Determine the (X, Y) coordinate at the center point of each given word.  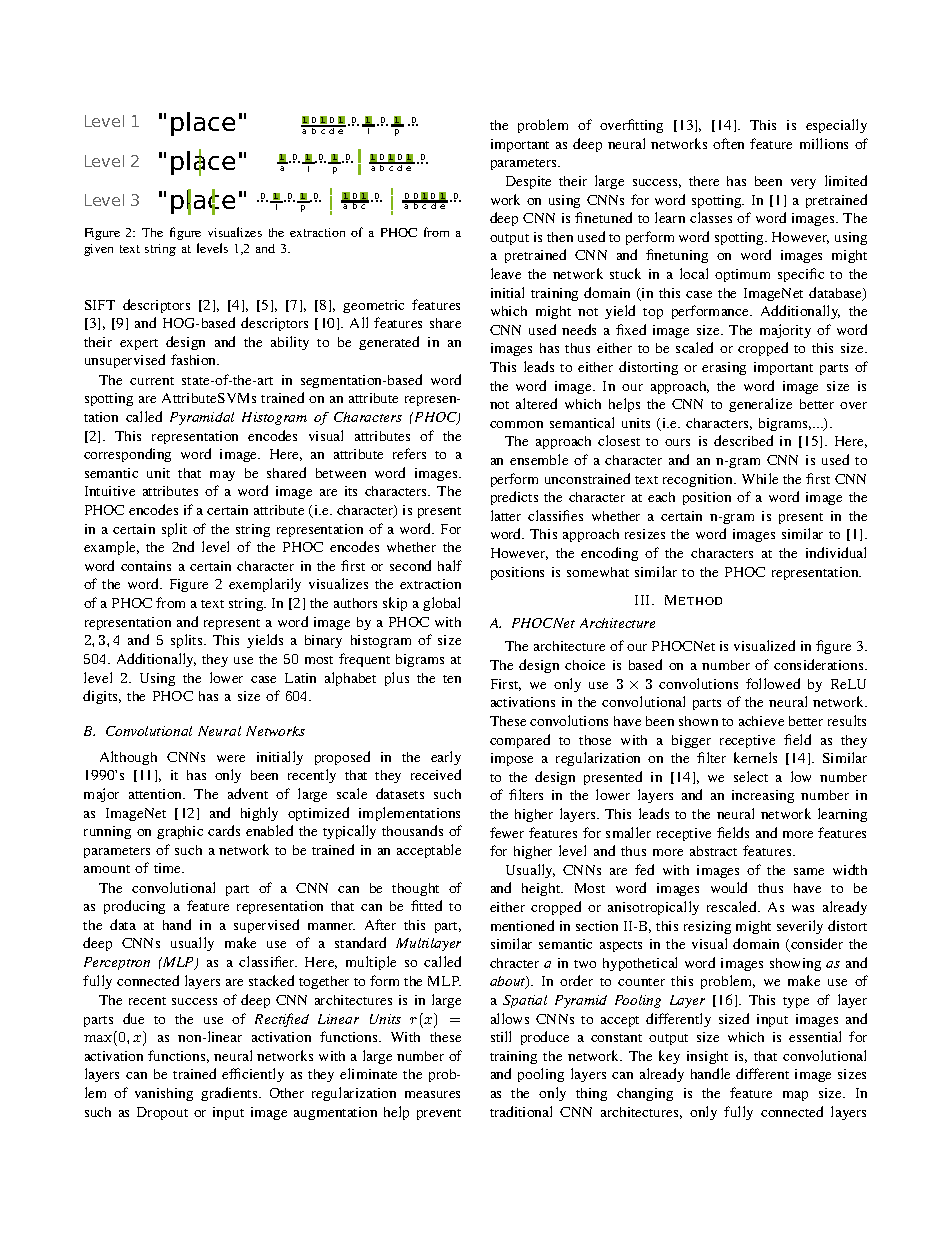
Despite (528, 182)
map (795, 1096)
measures (432, 1094)
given (98, 250)
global (441, 604)
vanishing (164, 1094)
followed (773, 683)
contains (146, 566)
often (728, 143)
